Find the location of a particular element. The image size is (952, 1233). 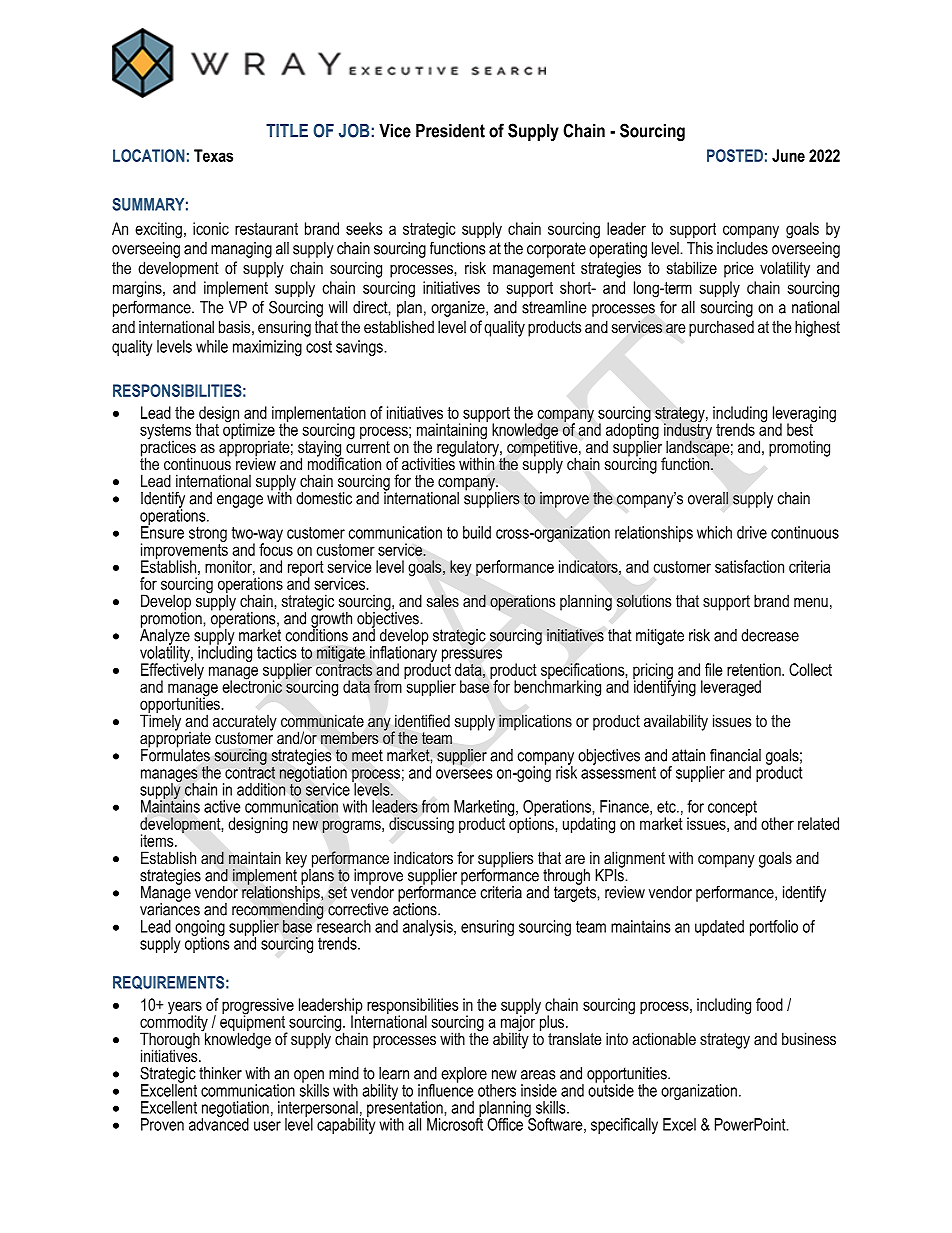

Texas is located at coordinates (213, 155).
